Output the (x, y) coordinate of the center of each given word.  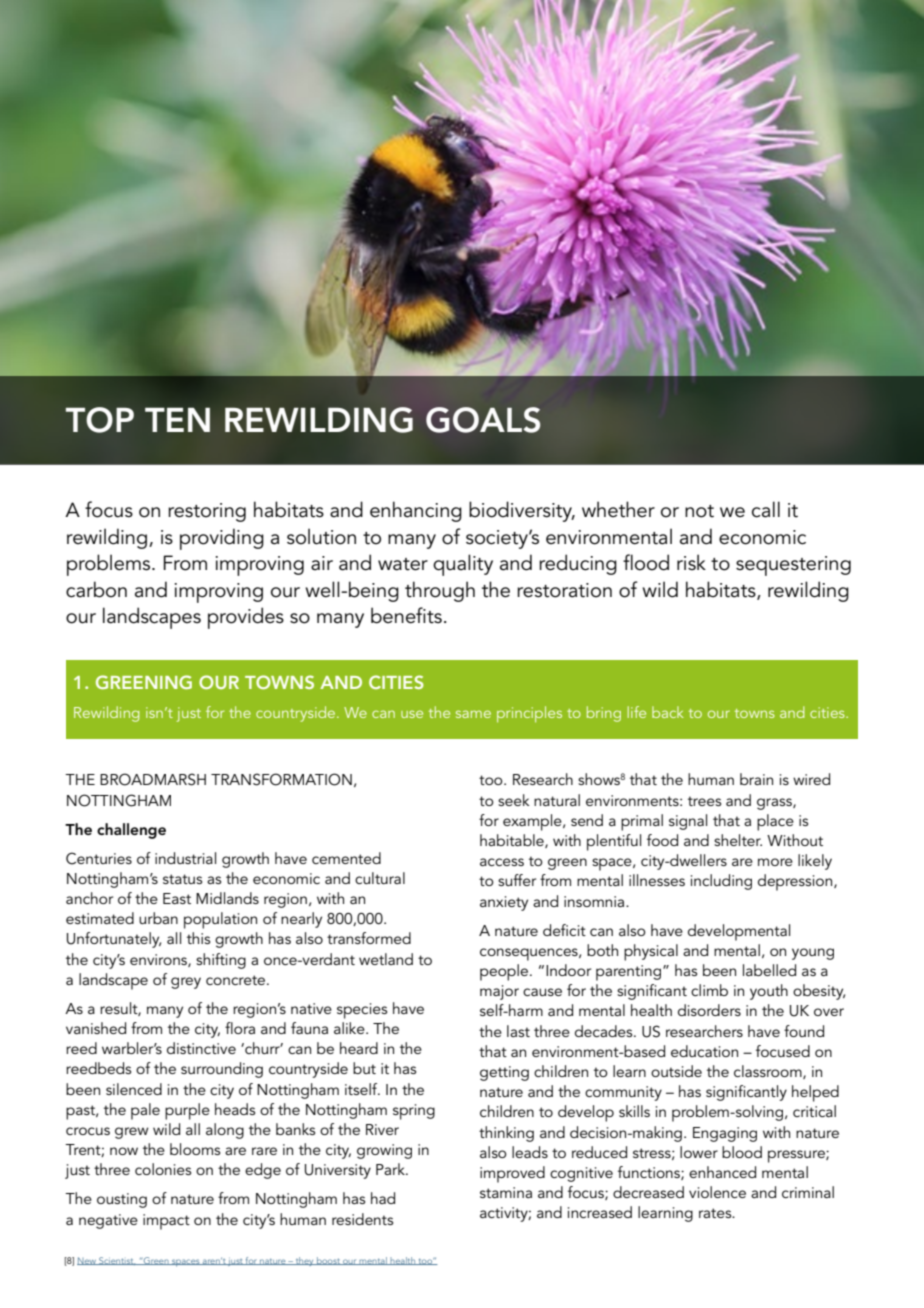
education (704, 1051)
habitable (513, 841)
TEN (177, 420)
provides (246, 618)
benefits (406, 615)
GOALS (483, 420)
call (766, 509)
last (518, 1031)
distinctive (201, 1048)
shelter (738, 840)
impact (166, 1222)
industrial (185, 858)
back (668, 712)
